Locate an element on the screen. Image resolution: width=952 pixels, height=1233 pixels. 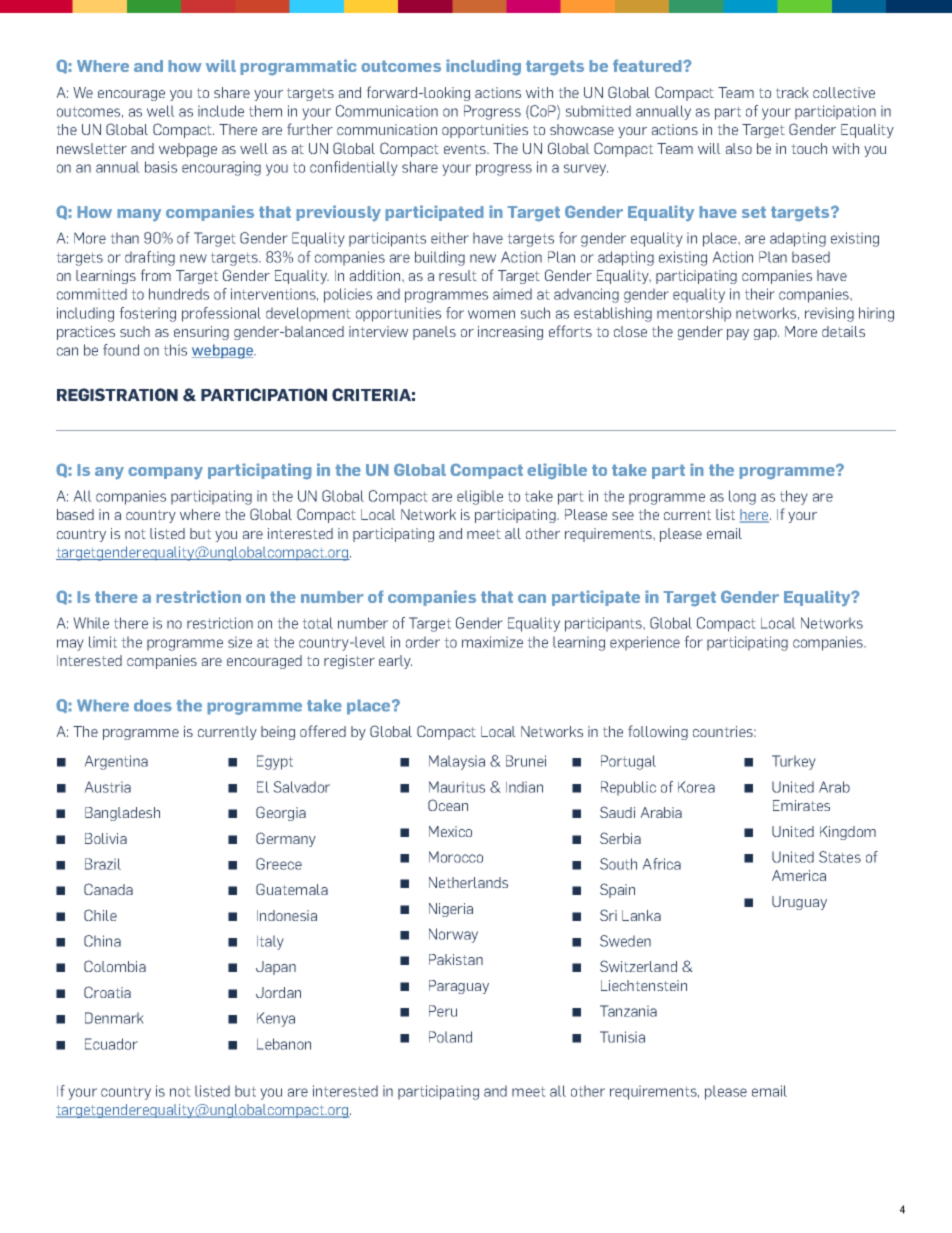
track is located at coordinates (792, 92).
